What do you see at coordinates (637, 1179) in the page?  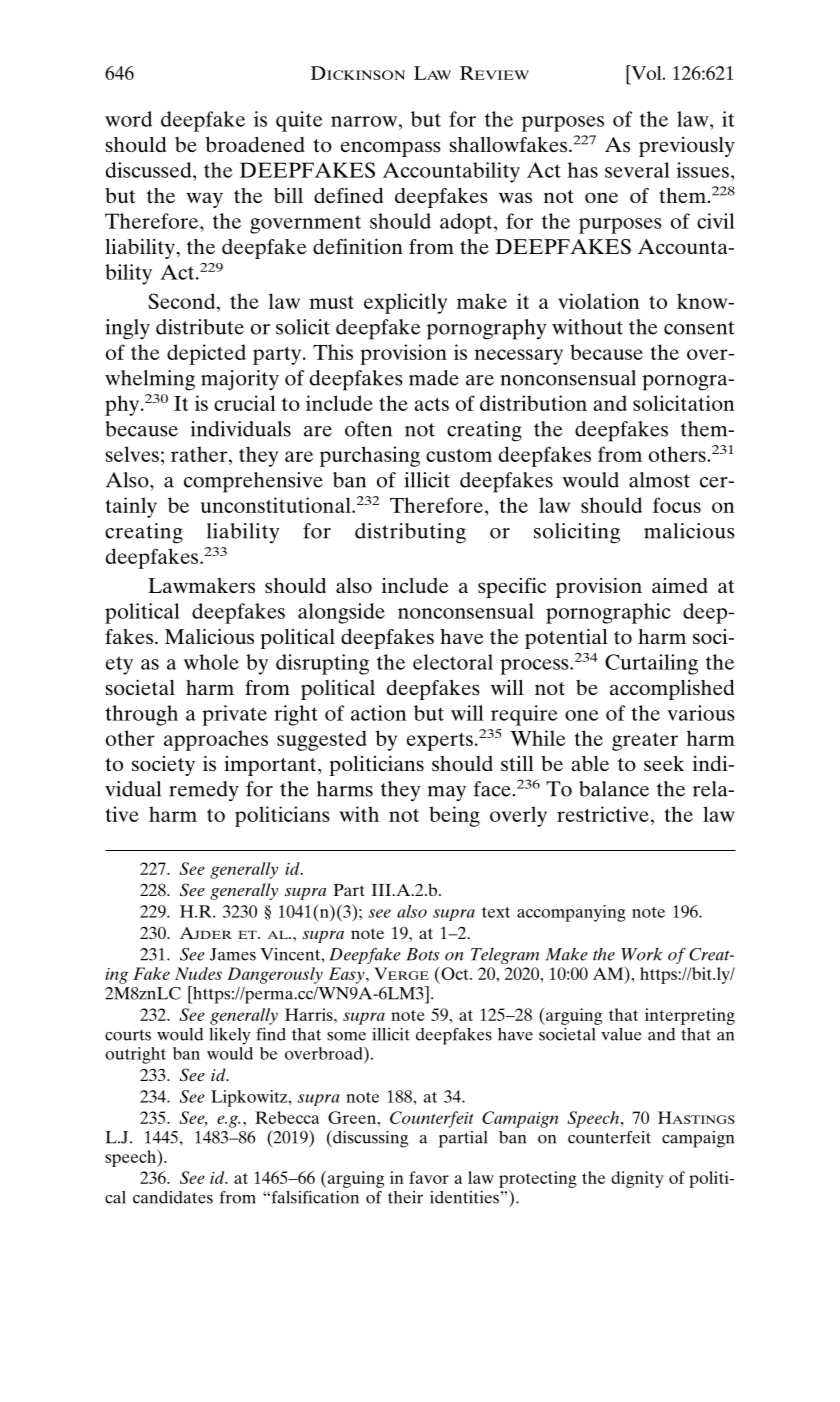 I see `dignity` at bounding box center [637, 1179].
